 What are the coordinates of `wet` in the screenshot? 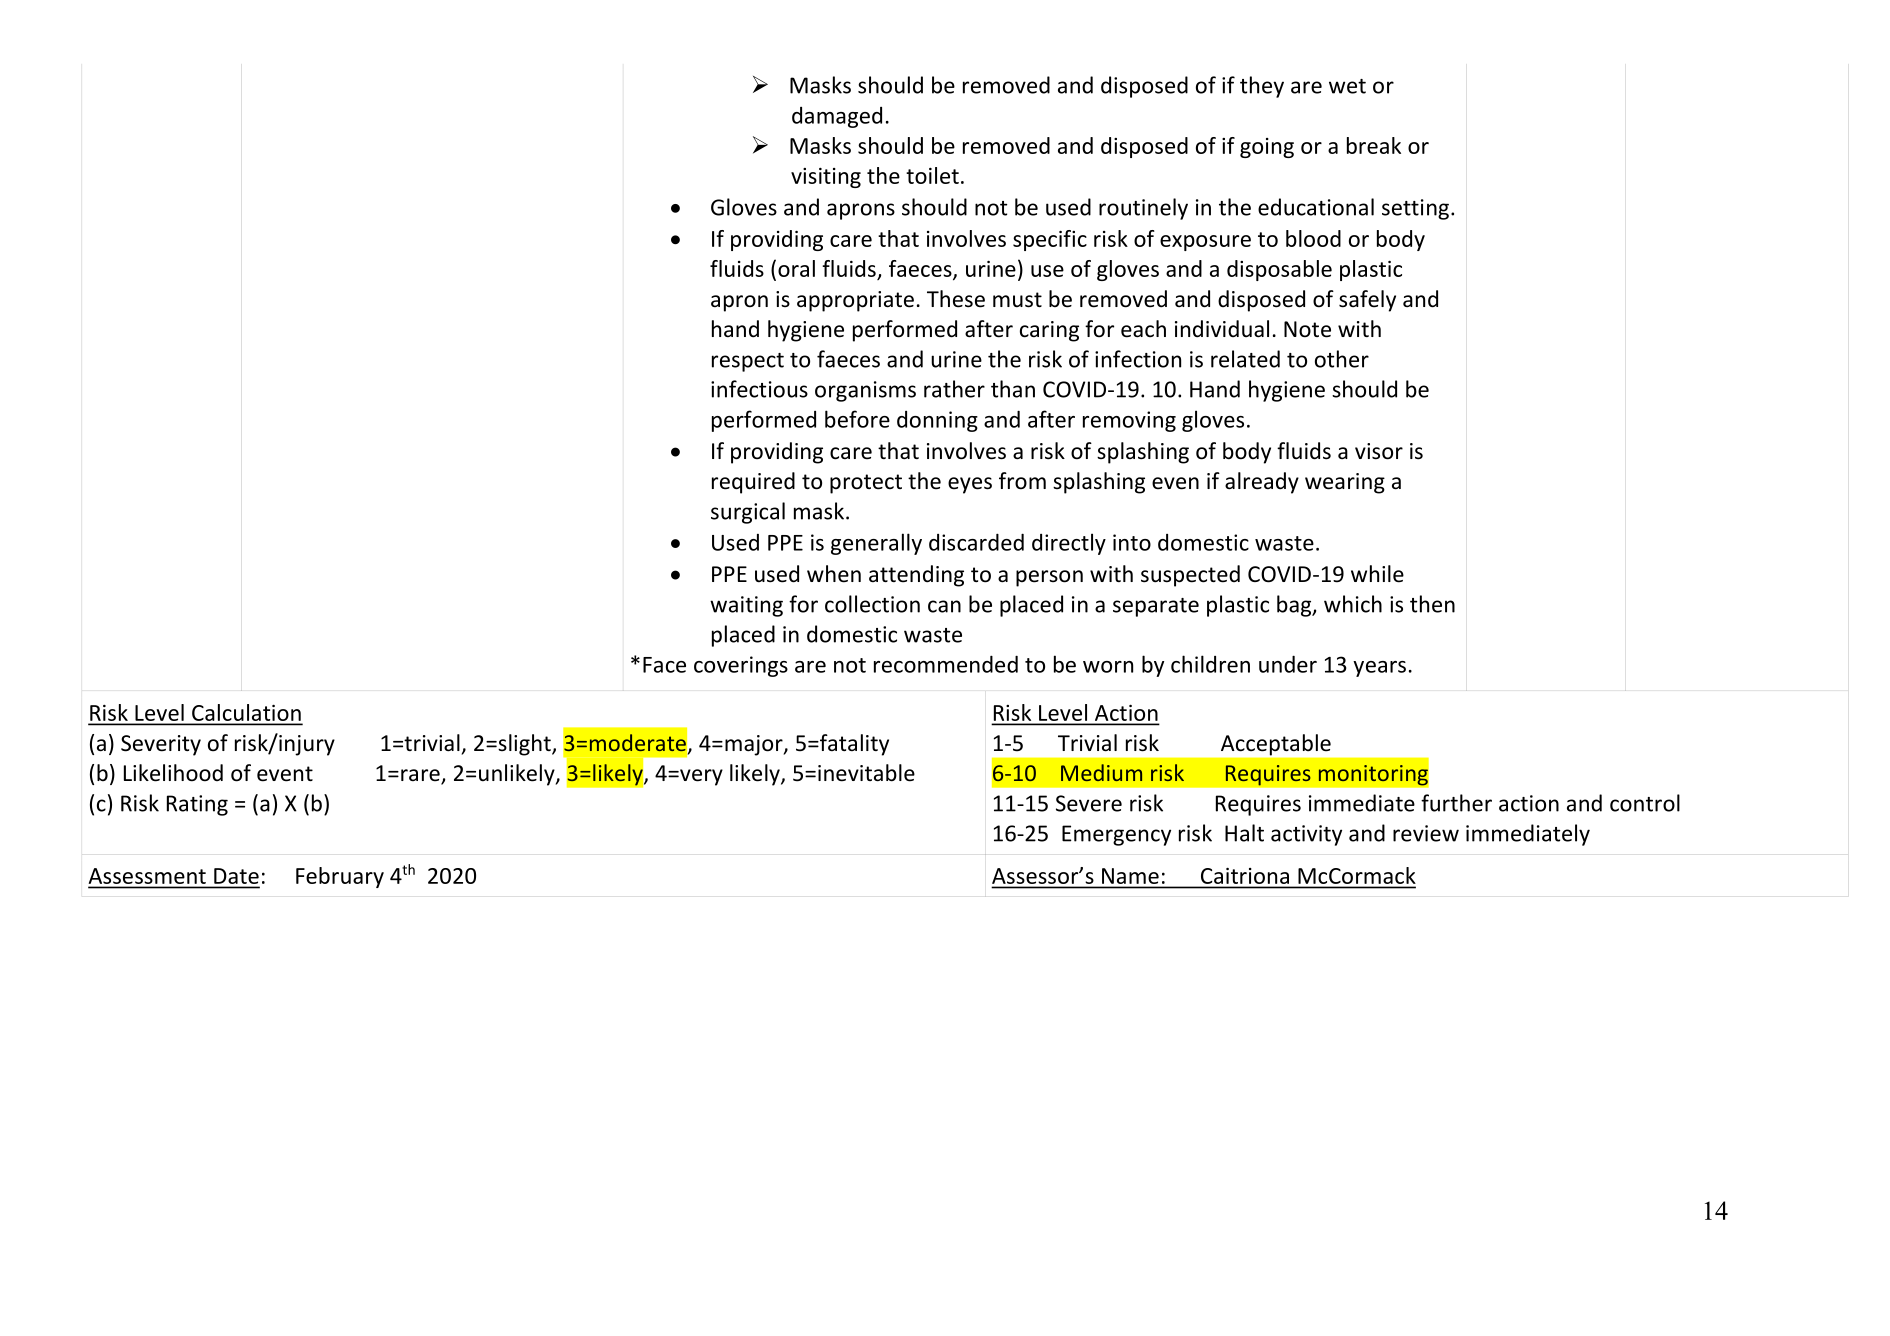 It's located at (1347, 86).
